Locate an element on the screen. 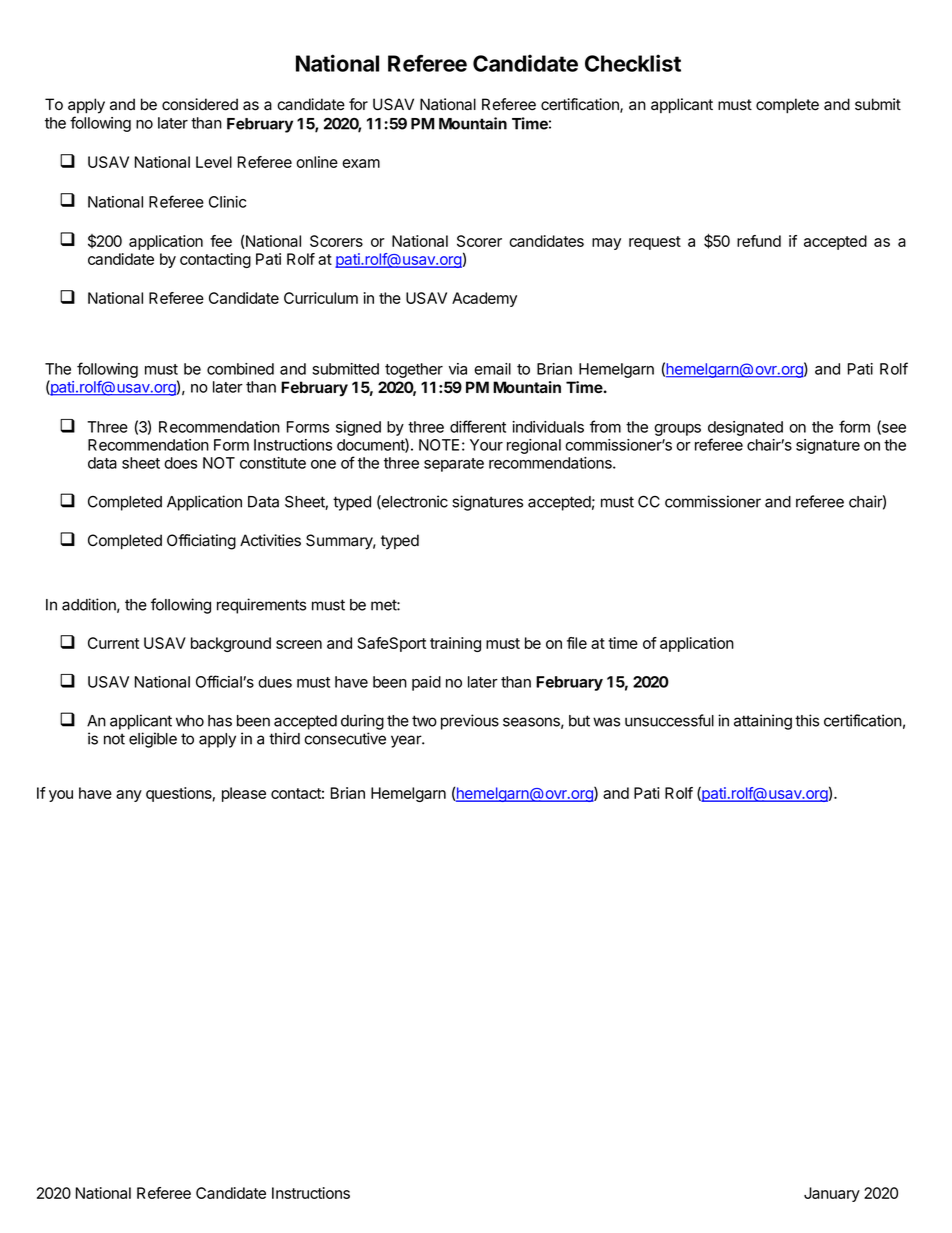 This screenshot has height=1233, width=952. separate is located at coordinates (454, 465).
